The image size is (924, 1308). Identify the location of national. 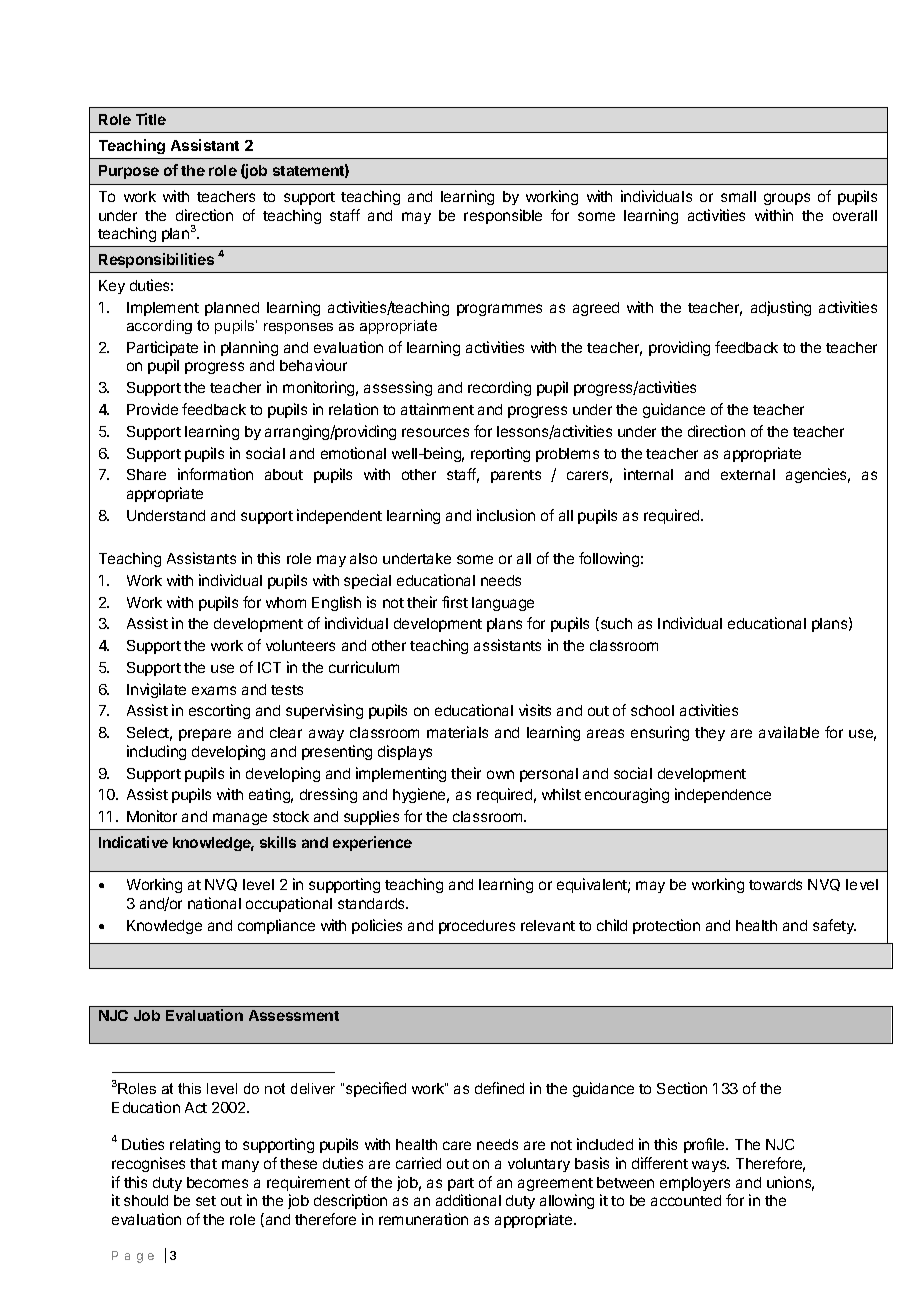
(214, 903).
